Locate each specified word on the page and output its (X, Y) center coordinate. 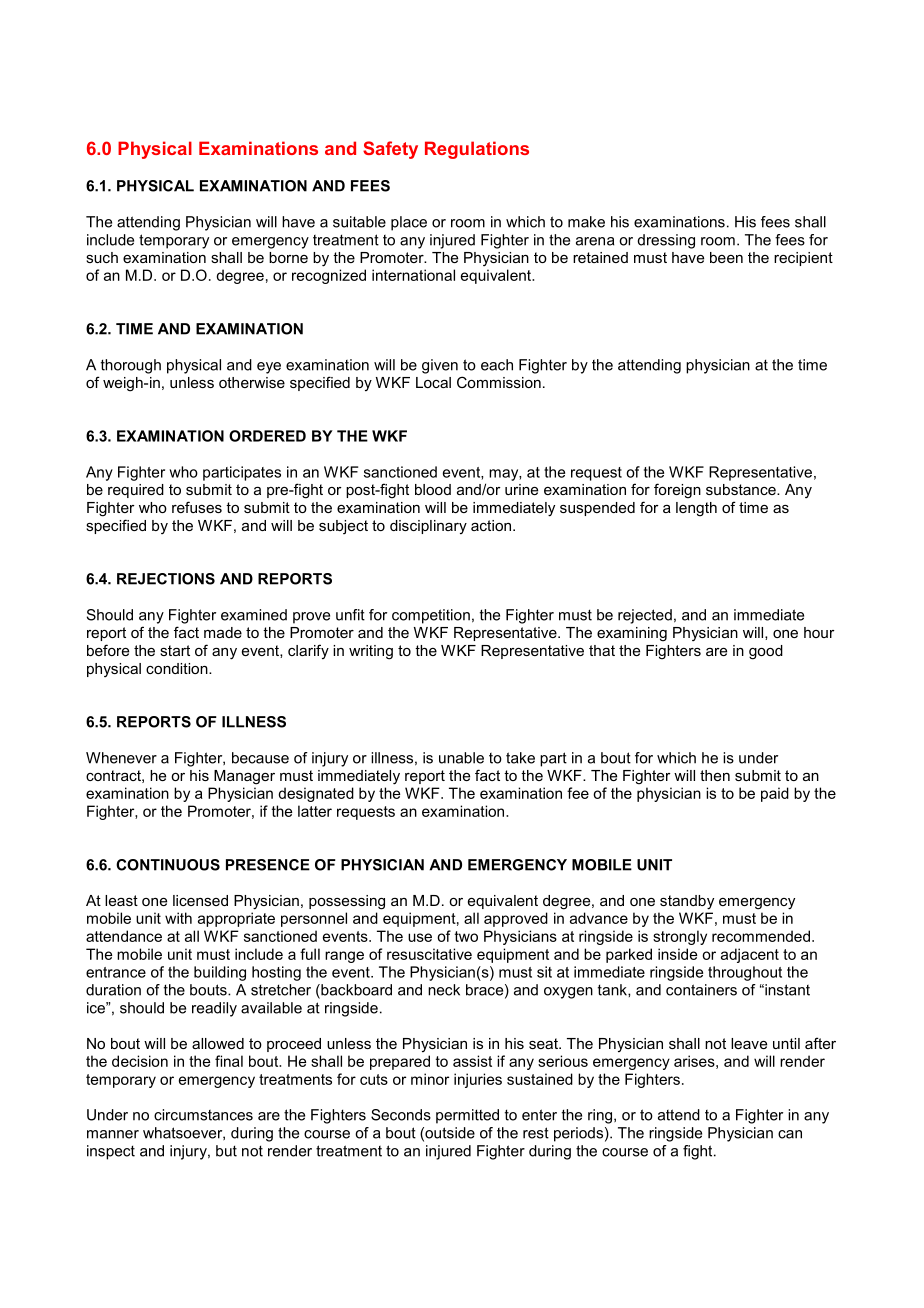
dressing (666, 241)
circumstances (203, 1115)
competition (431, 616)
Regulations (477, 150)
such (102, 257)
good (766, 652)
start (175, 650)
